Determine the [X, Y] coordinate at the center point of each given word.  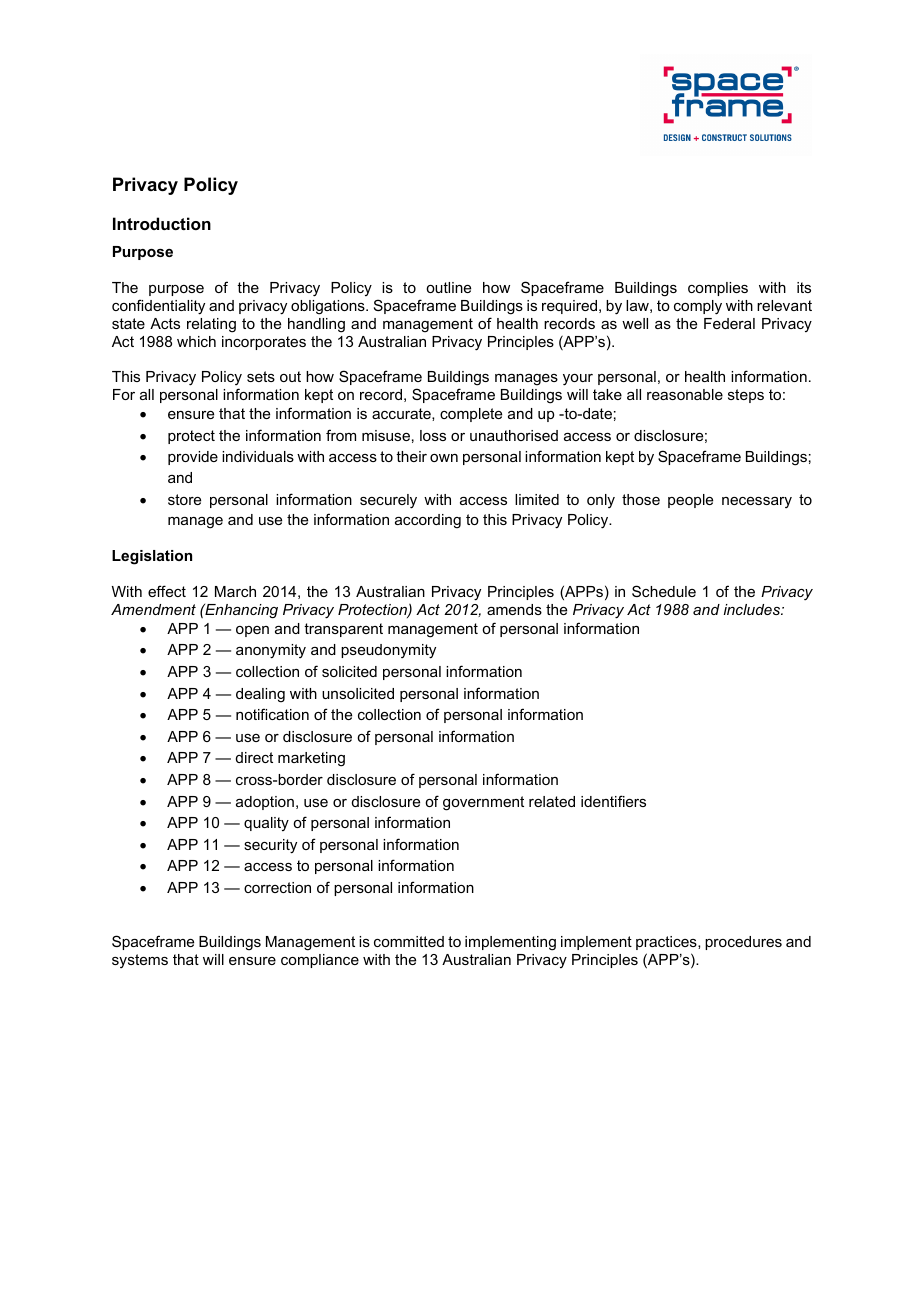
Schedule [664, 591]
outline [448, 287]
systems [140, 961]
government [483, 803]
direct [254, 757]
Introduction [162, 223]
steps [746, 396]
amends [514, 609]
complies [718, 289]
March [235, 591]
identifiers [613, 801]
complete [471, 415]
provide [193, 458]
